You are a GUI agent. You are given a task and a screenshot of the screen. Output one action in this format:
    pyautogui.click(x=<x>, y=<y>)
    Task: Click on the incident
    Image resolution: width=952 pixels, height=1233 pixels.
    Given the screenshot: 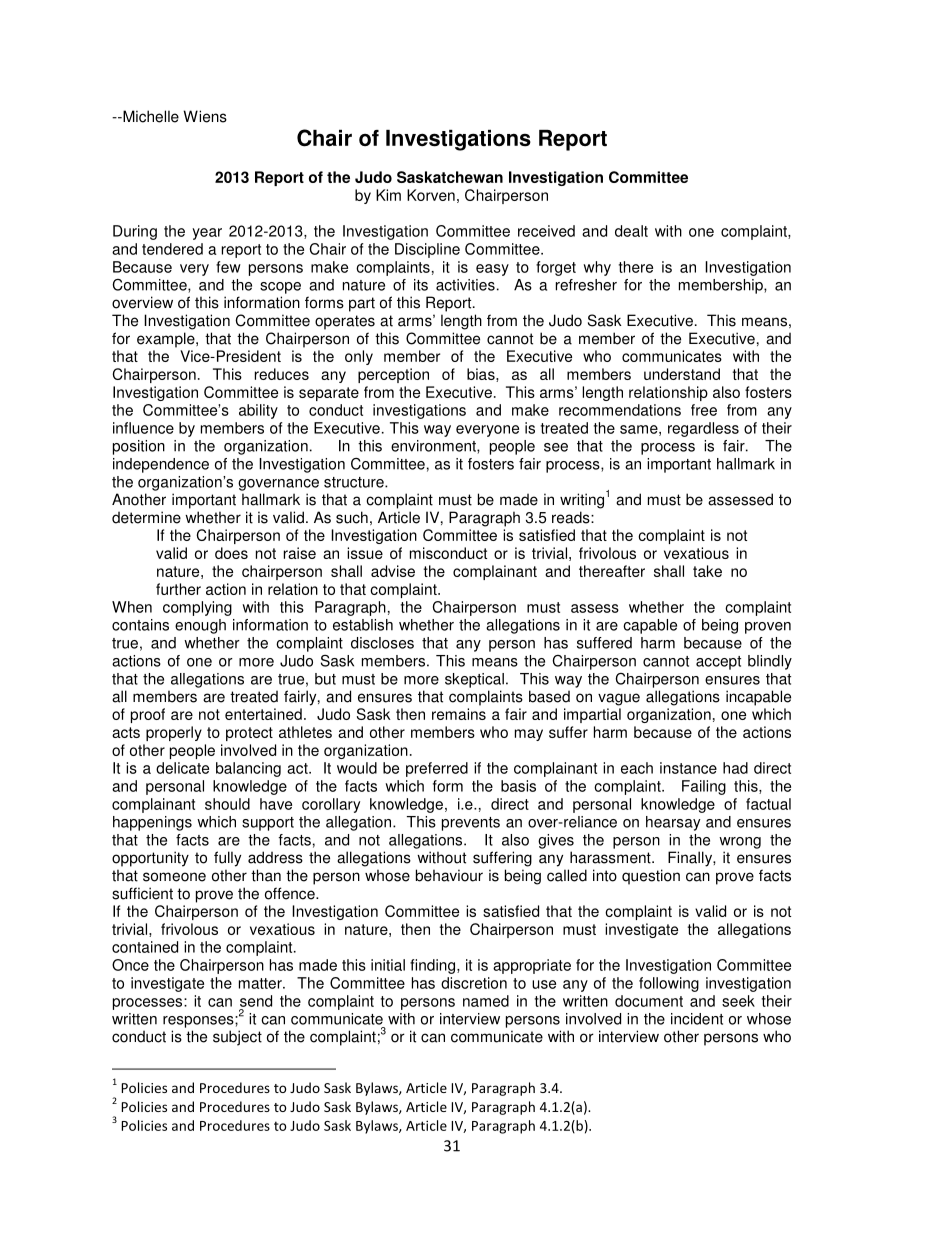 What is the action you would take?
    pyautogui.click(x=697, y=1019)
